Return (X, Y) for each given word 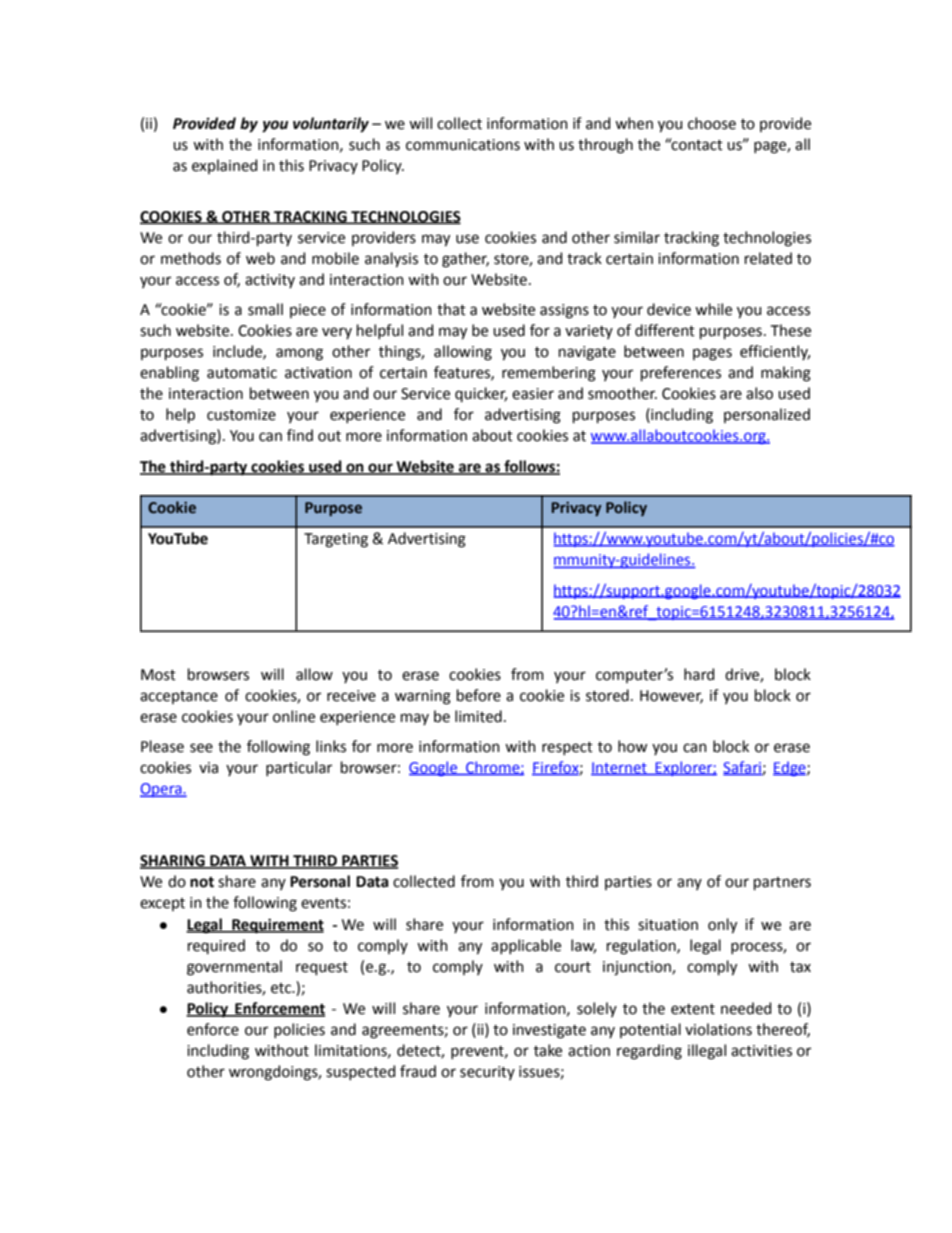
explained (224, 166)
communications (463, 145)
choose (712, 123)
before (479, 695)
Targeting (336, 540)
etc (282, 988)
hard (699, 674)
